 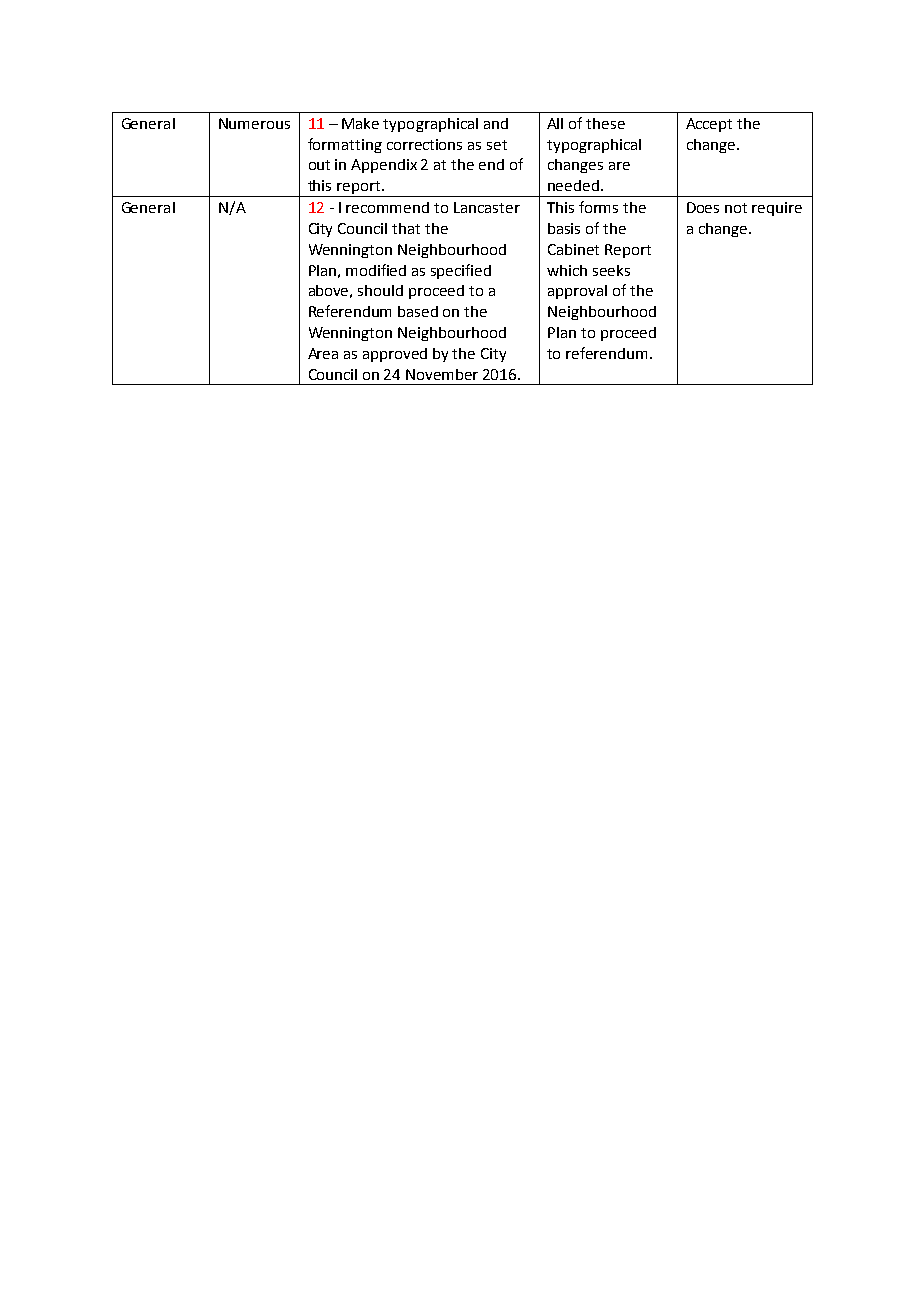 I want to click on Area, so click(x=323, y=353).
